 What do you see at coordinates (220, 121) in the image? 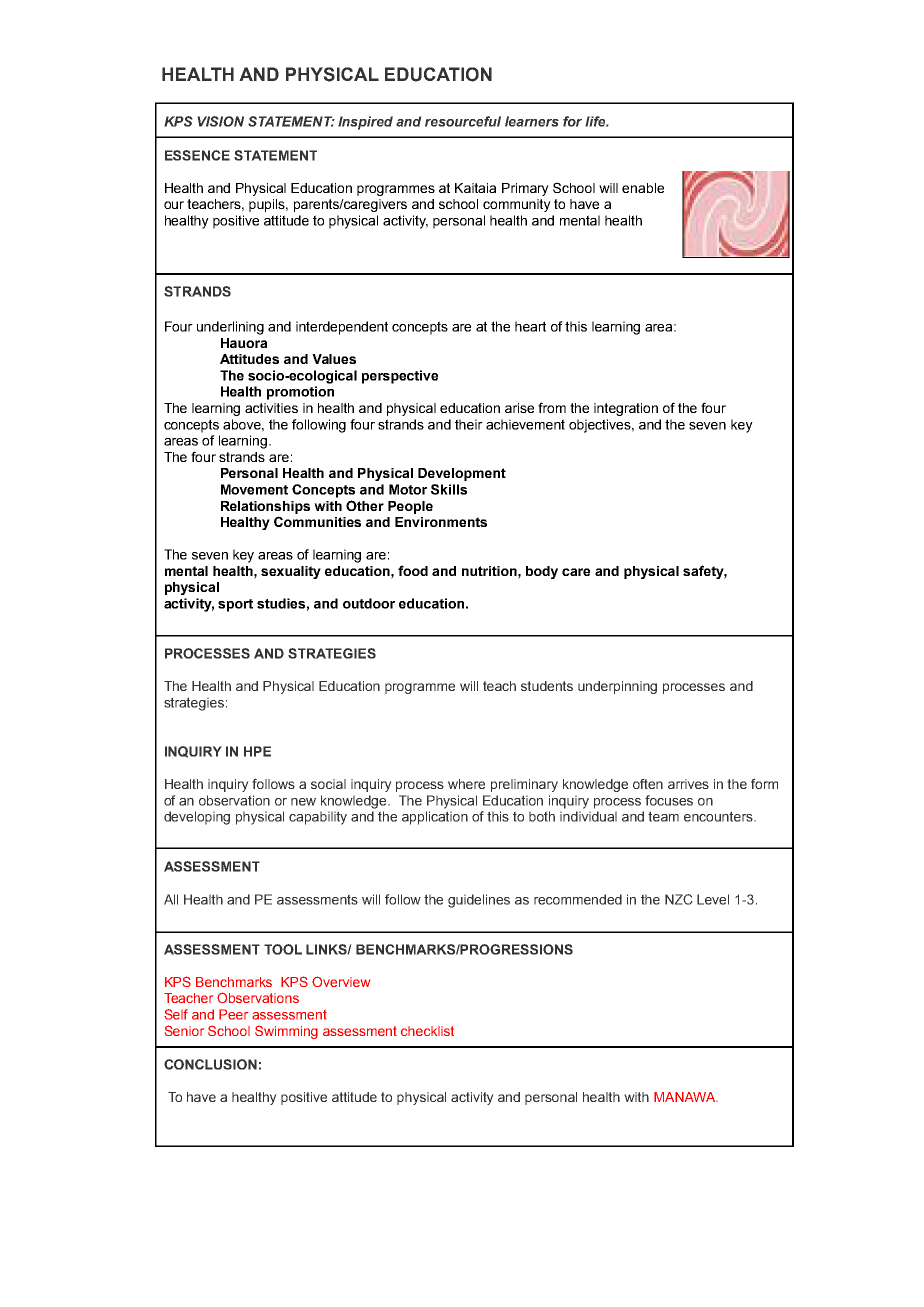
I see `VISION` at bounding box center [220, 121].
